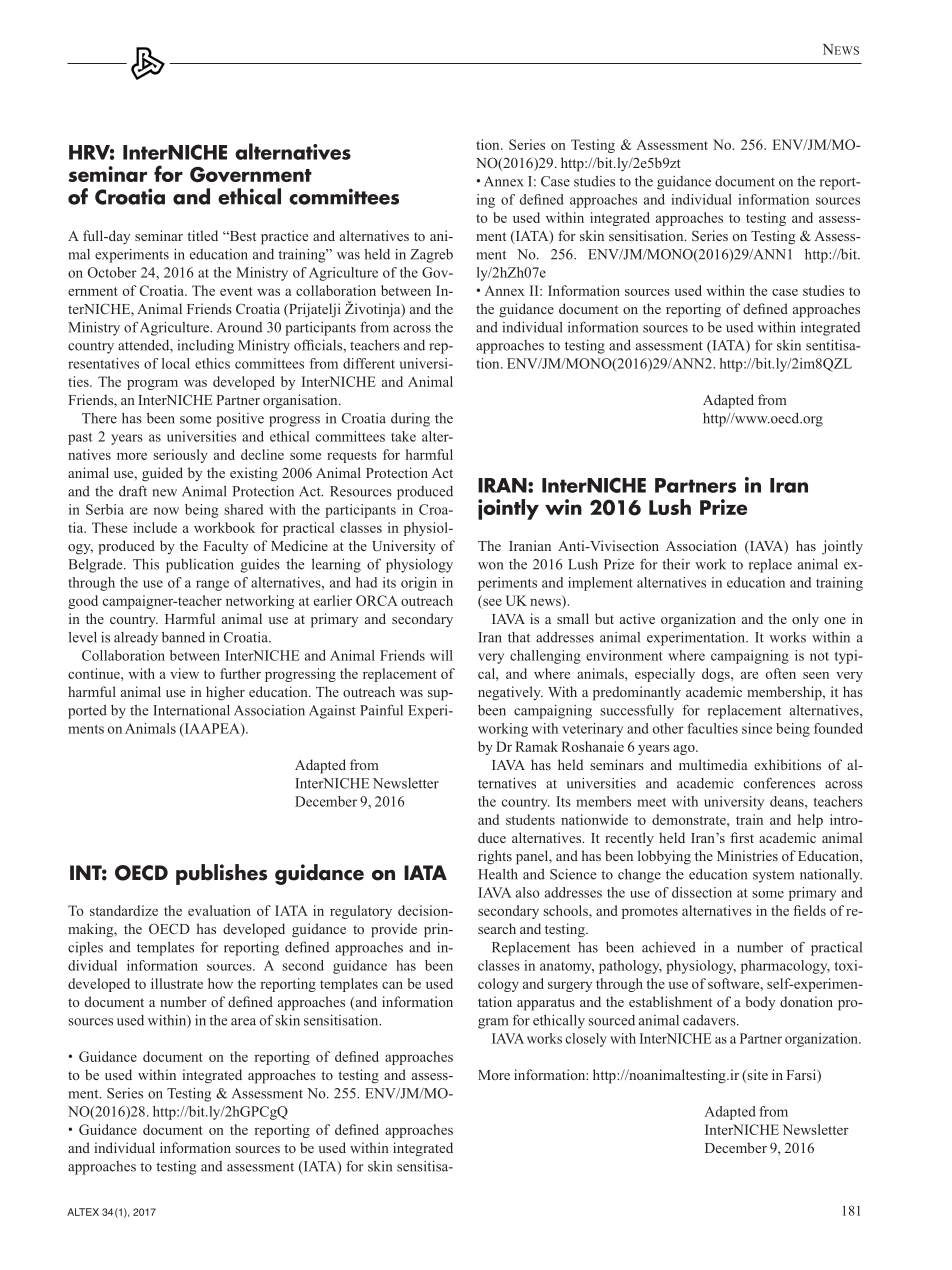  I want to click on body, so click(760, 1003).
